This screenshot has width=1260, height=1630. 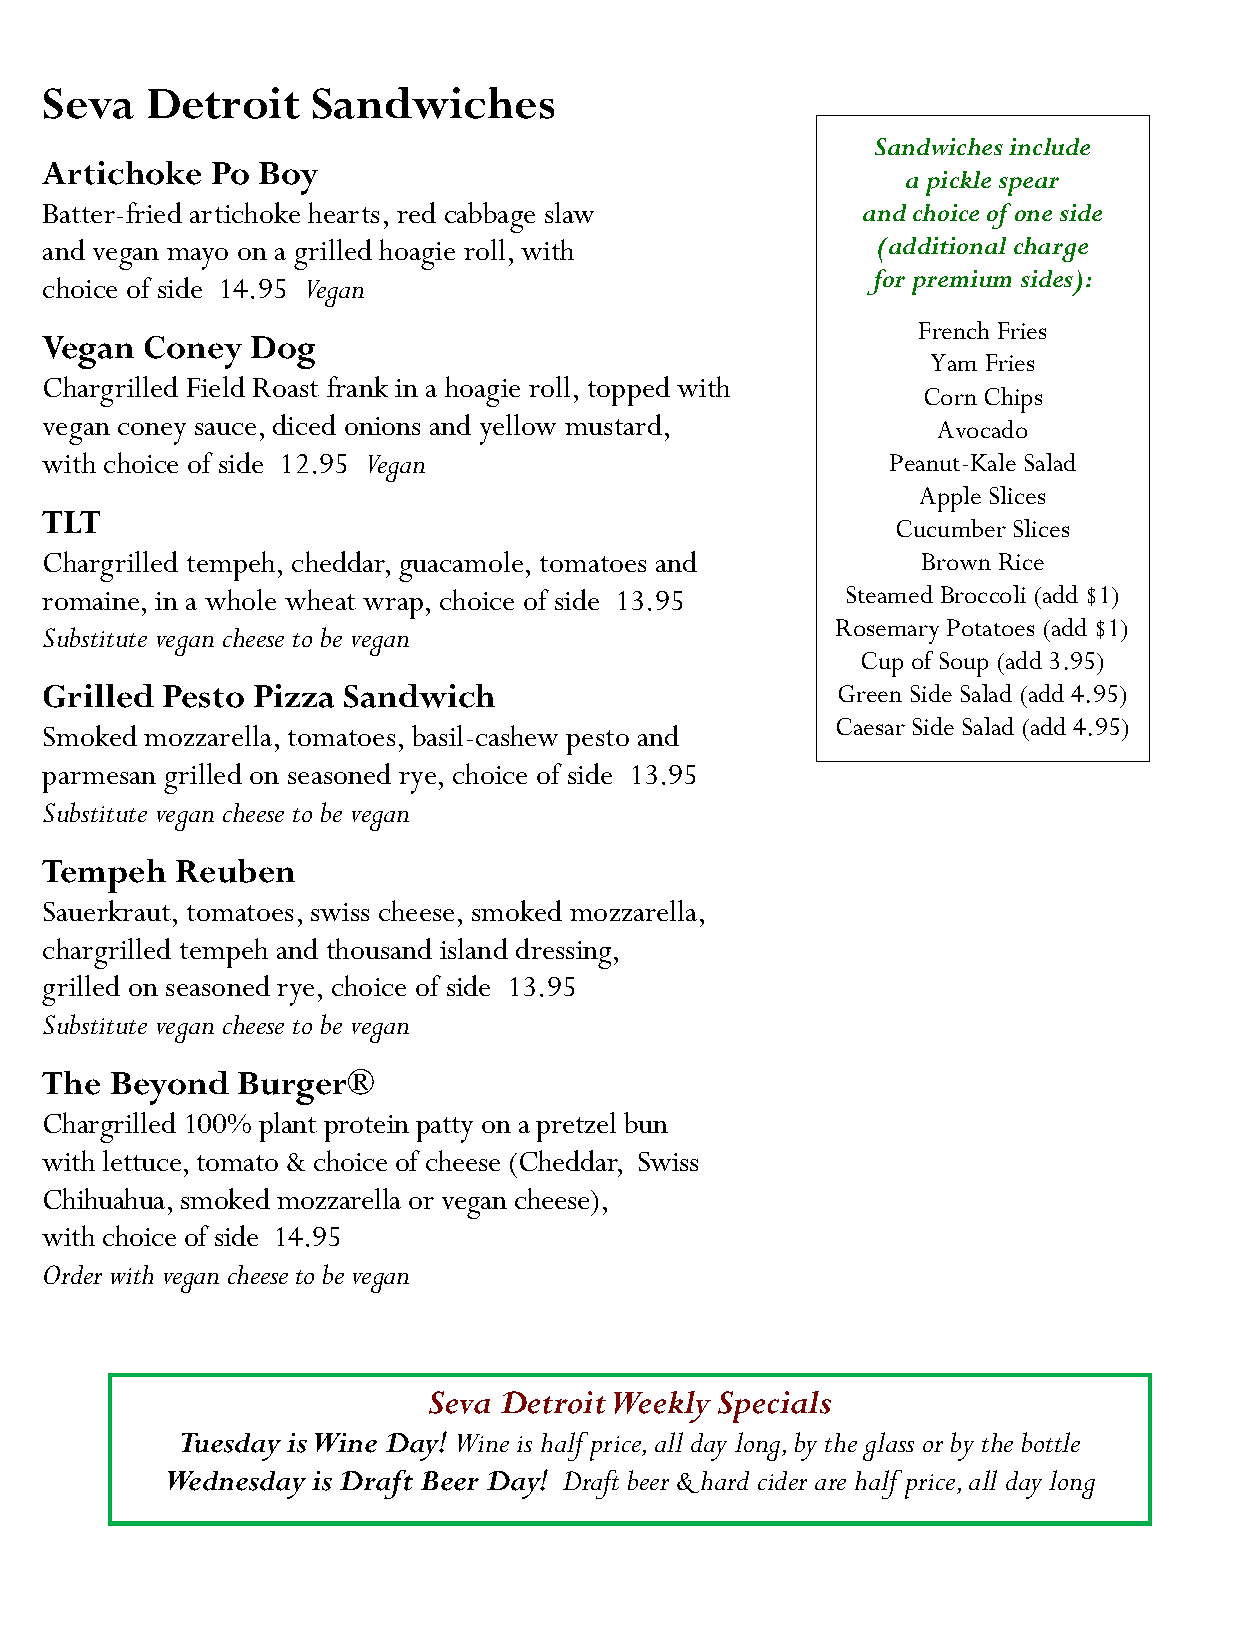 What do you see at coordinates (662, 1407) in the screenshot?
I see `Weekly` at bounding box center [662, 1407].
